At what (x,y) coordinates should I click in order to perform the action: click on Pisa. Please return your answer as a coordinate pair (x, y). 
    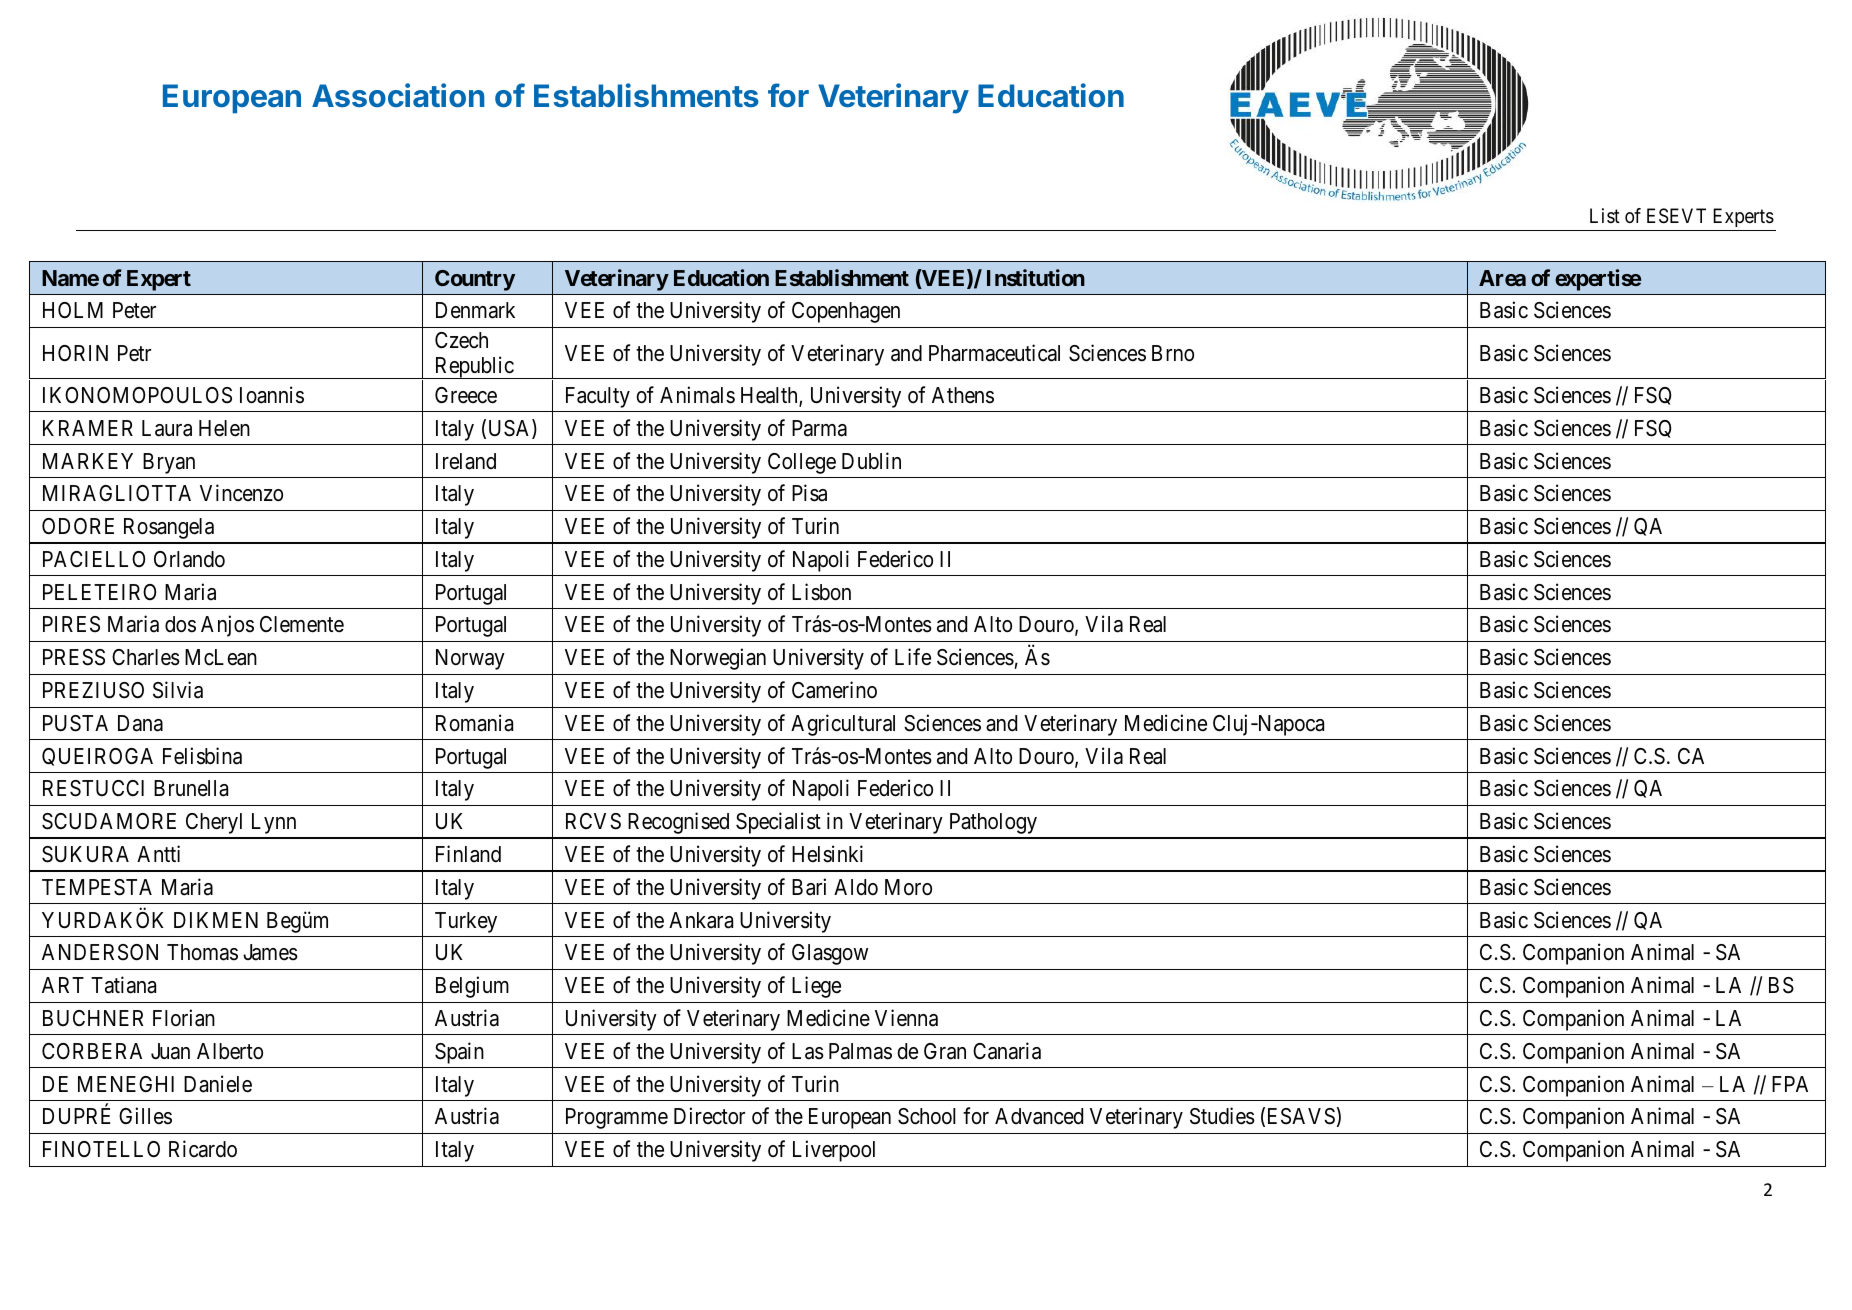
    Looking at the image, I should click on (809, 493).
